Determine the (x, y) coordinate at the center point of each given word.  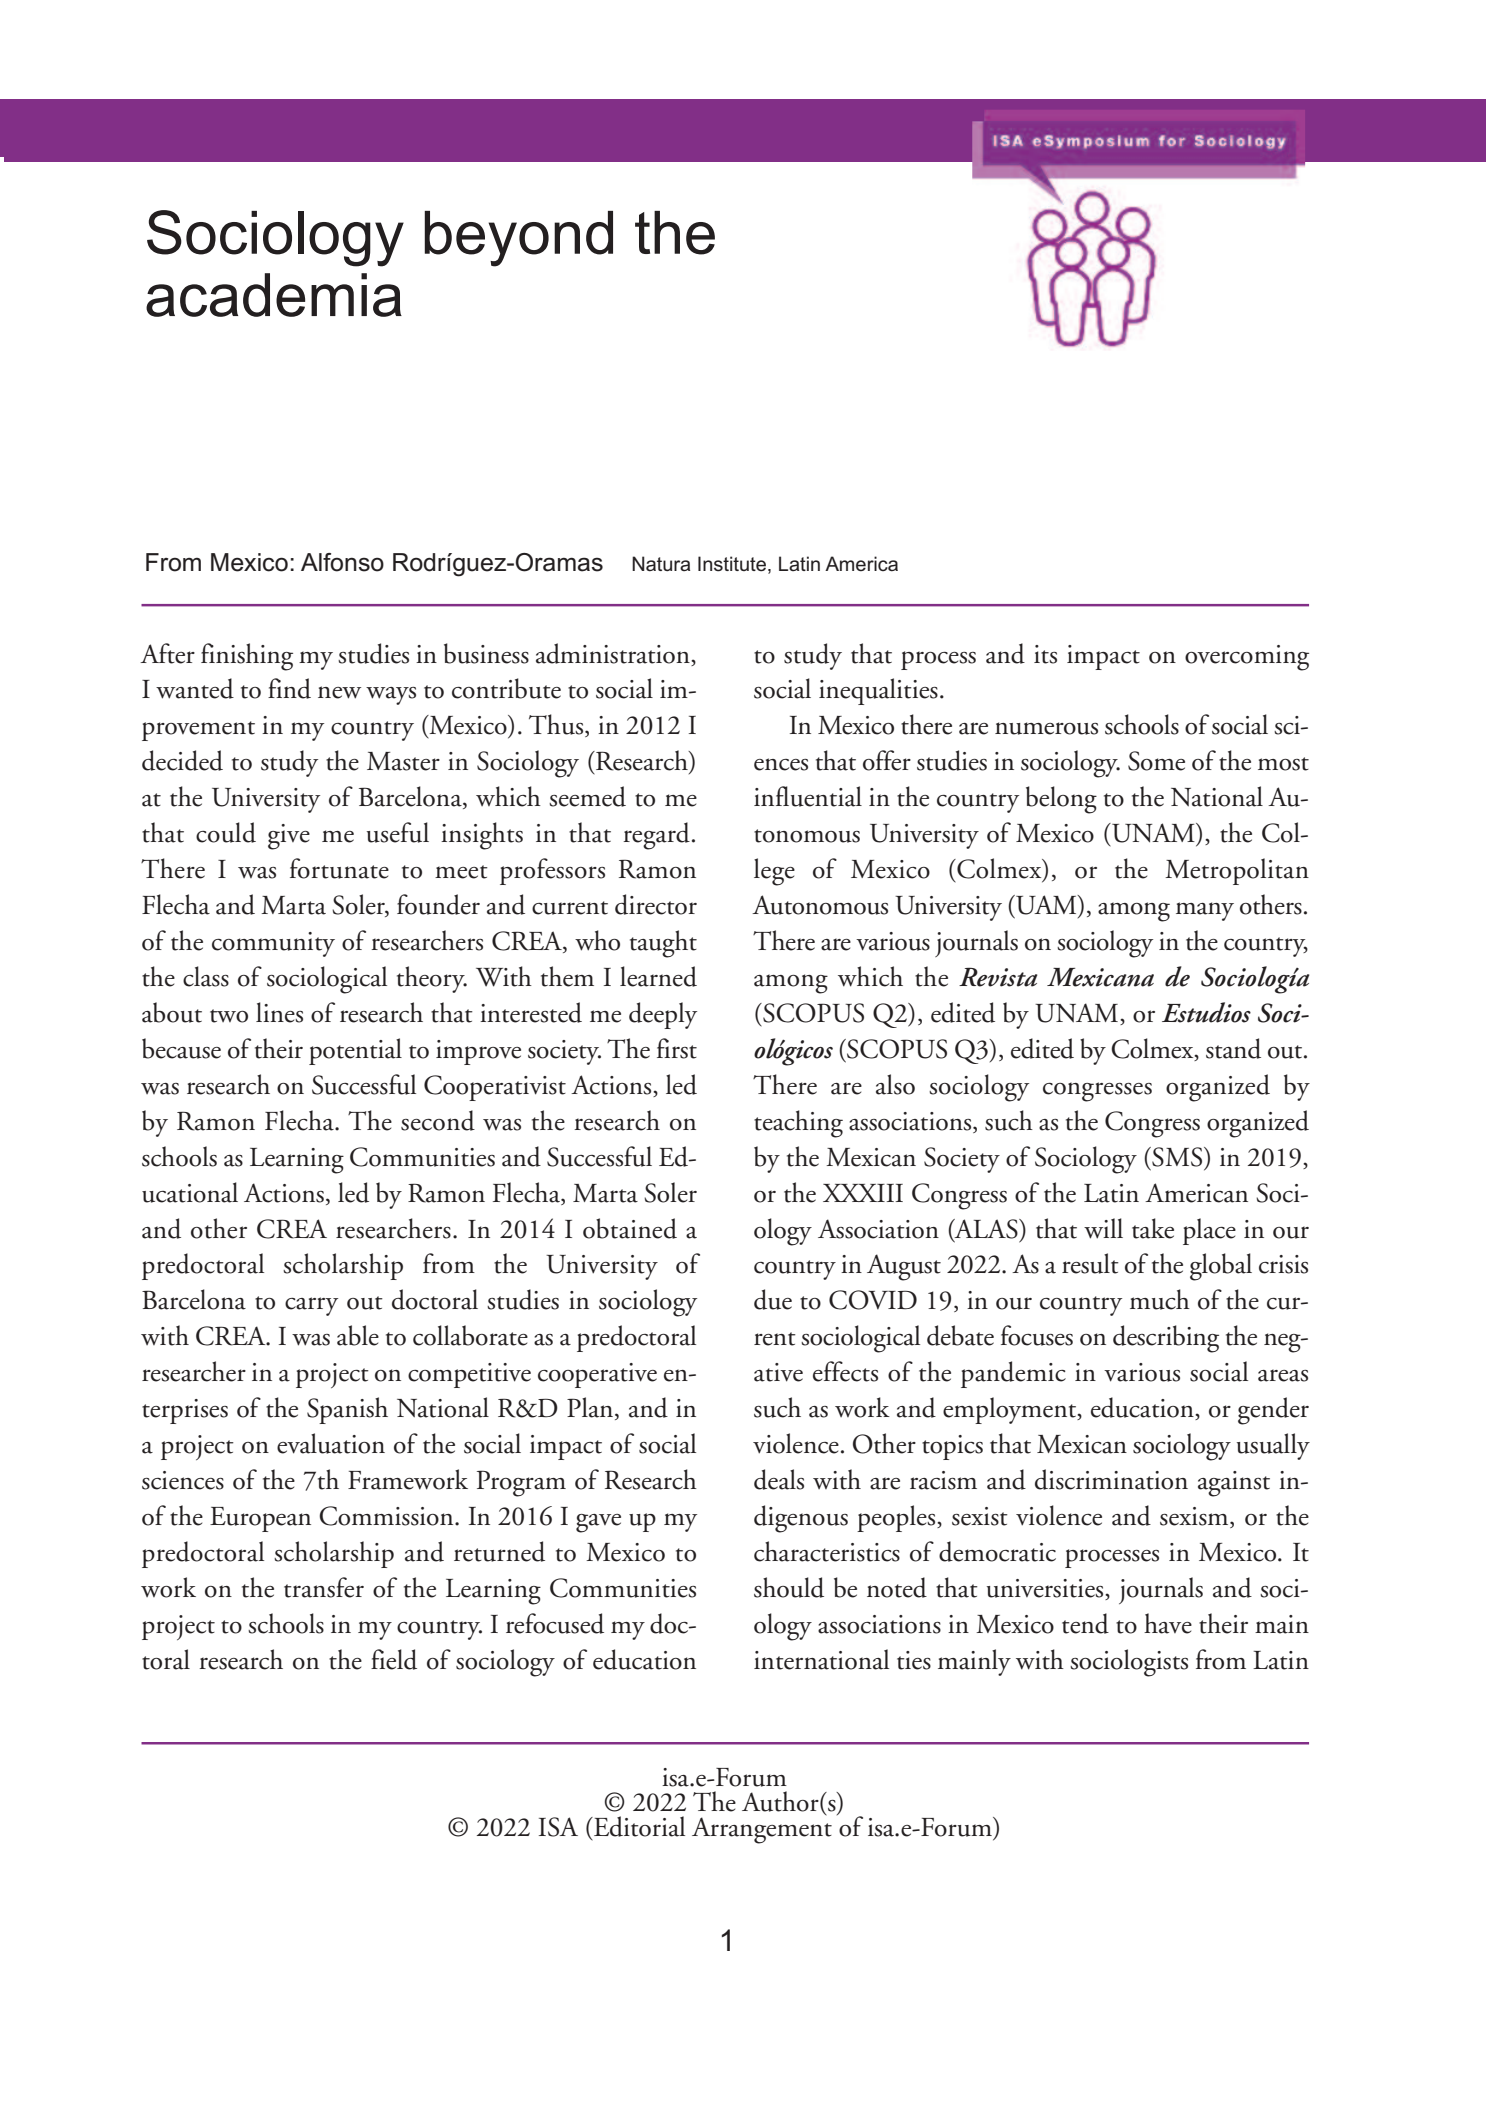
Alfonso (342, 562)
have (1168, 1623)
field (394, 1659)
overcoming (1247, 658)
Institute (732, 564)
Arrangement (762, 1829)
